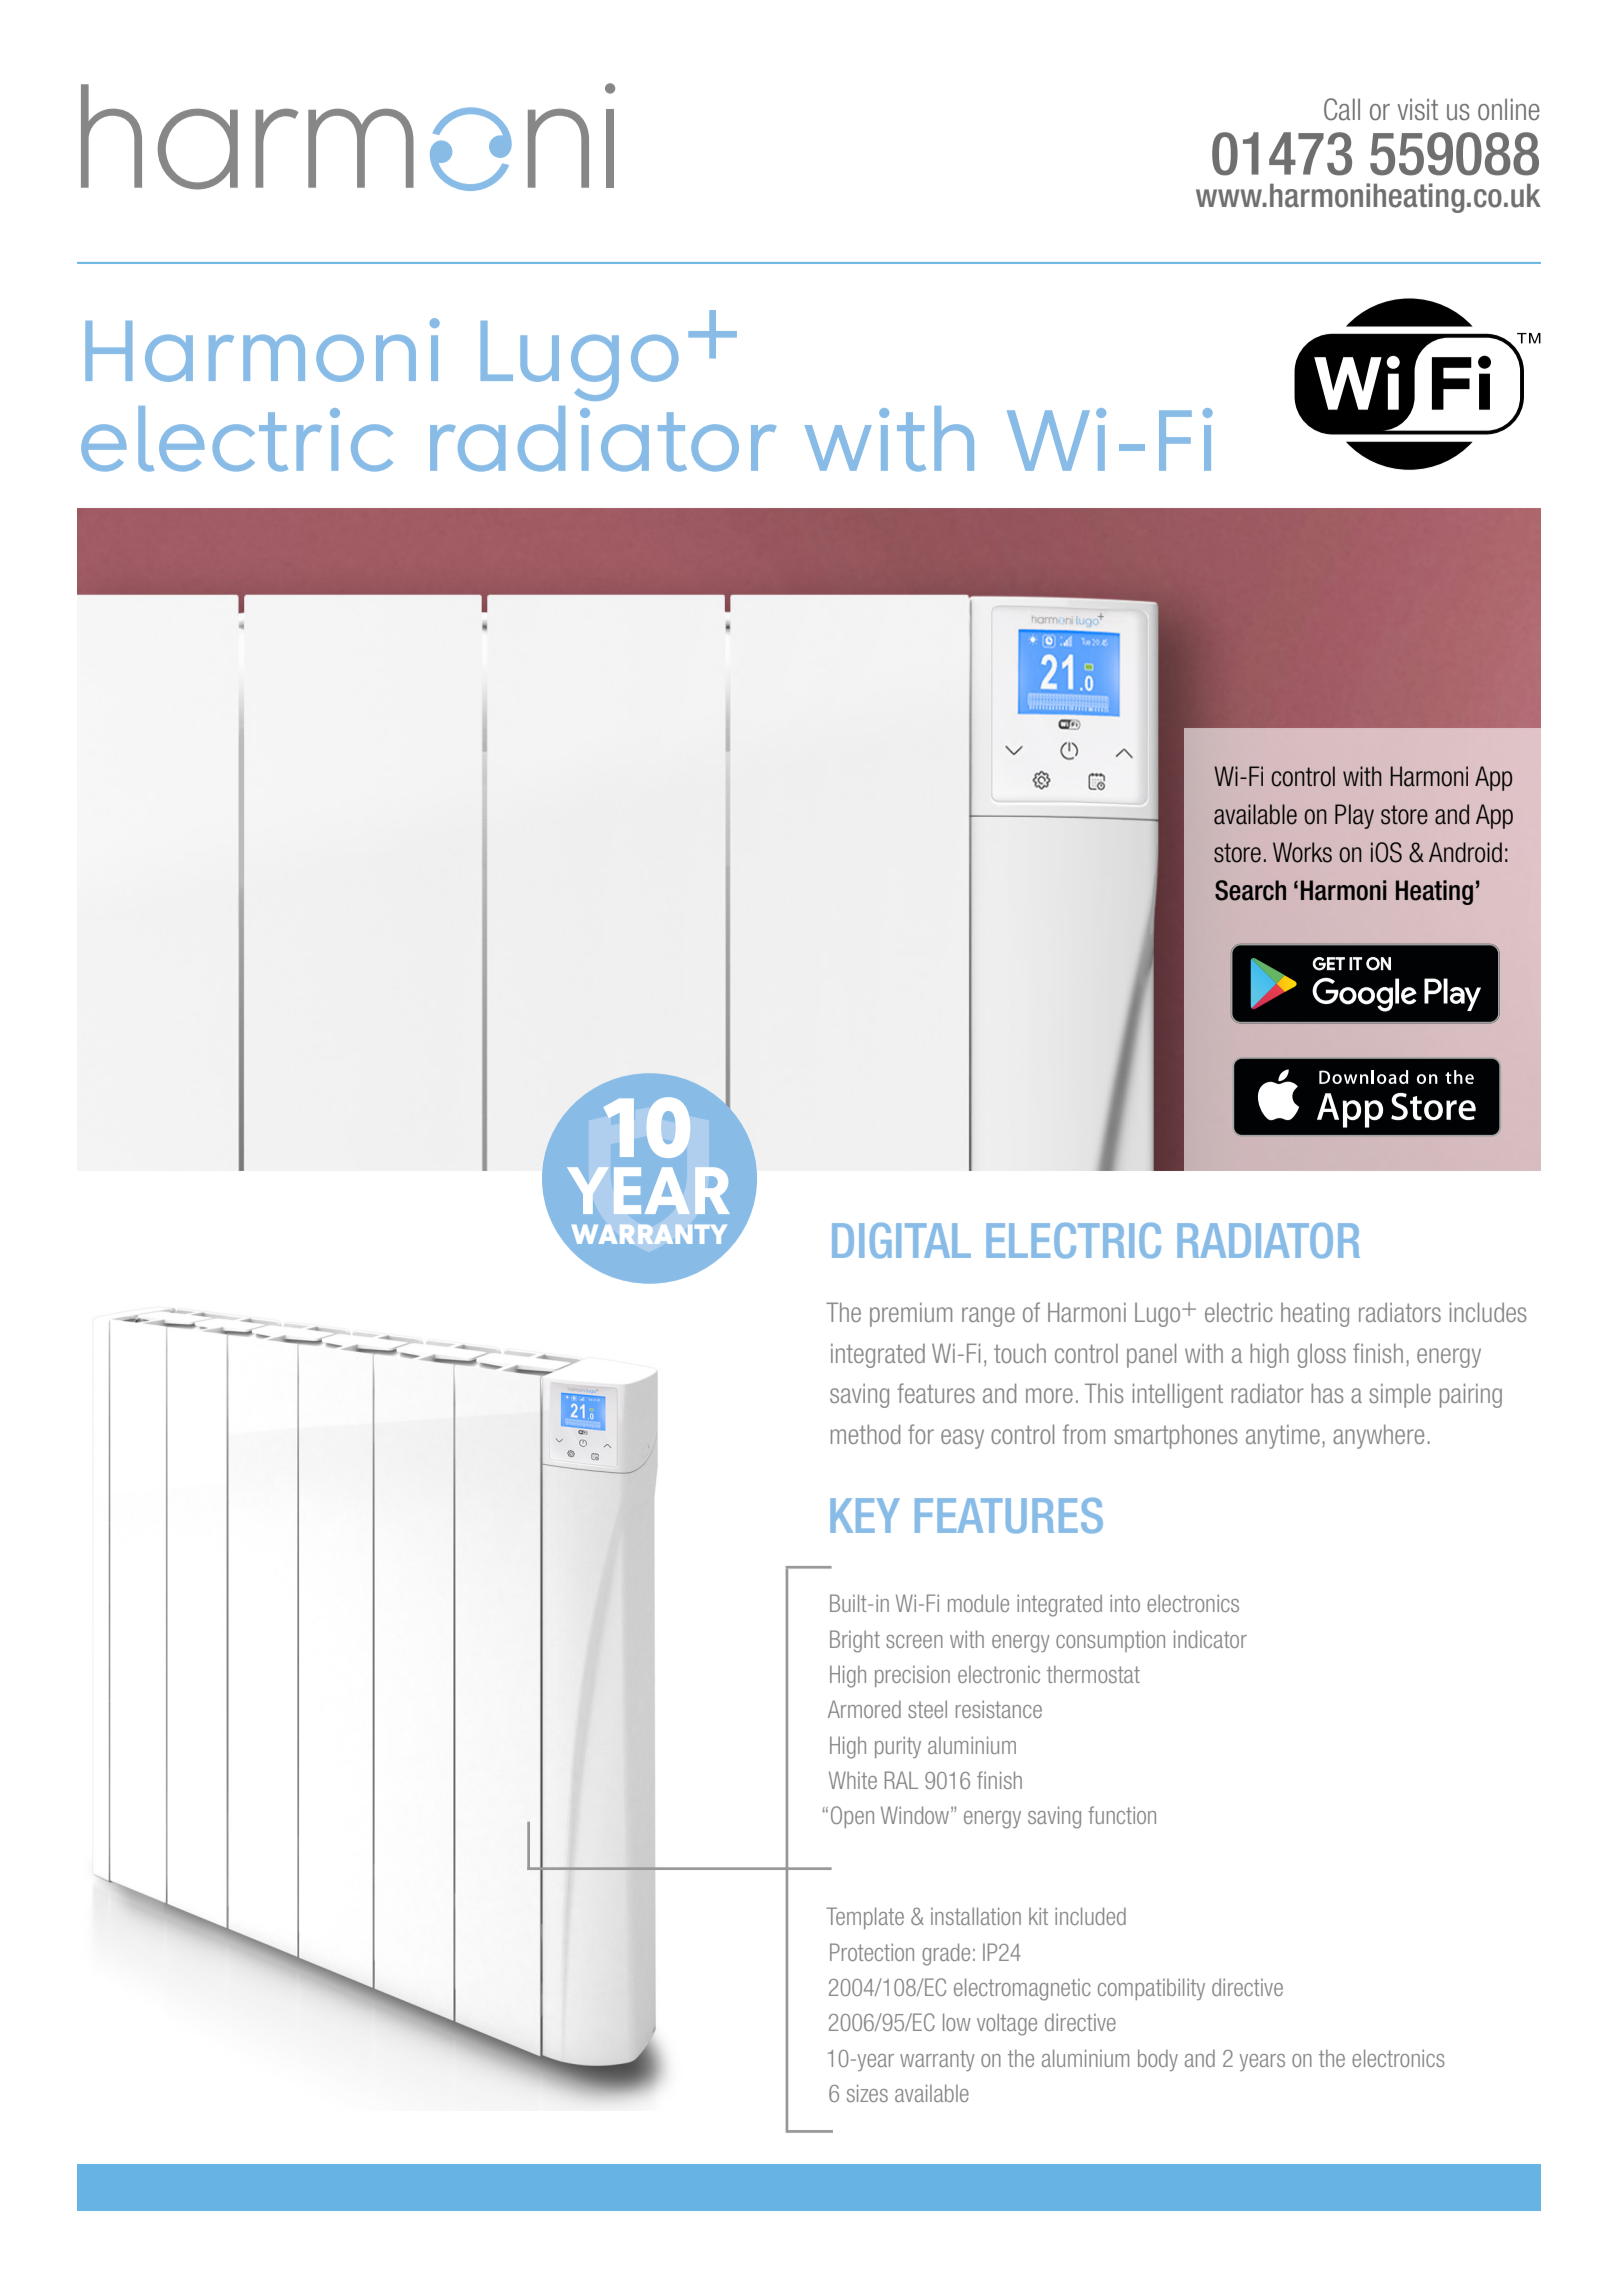  I want to click on visit, so click(1418, 110).
